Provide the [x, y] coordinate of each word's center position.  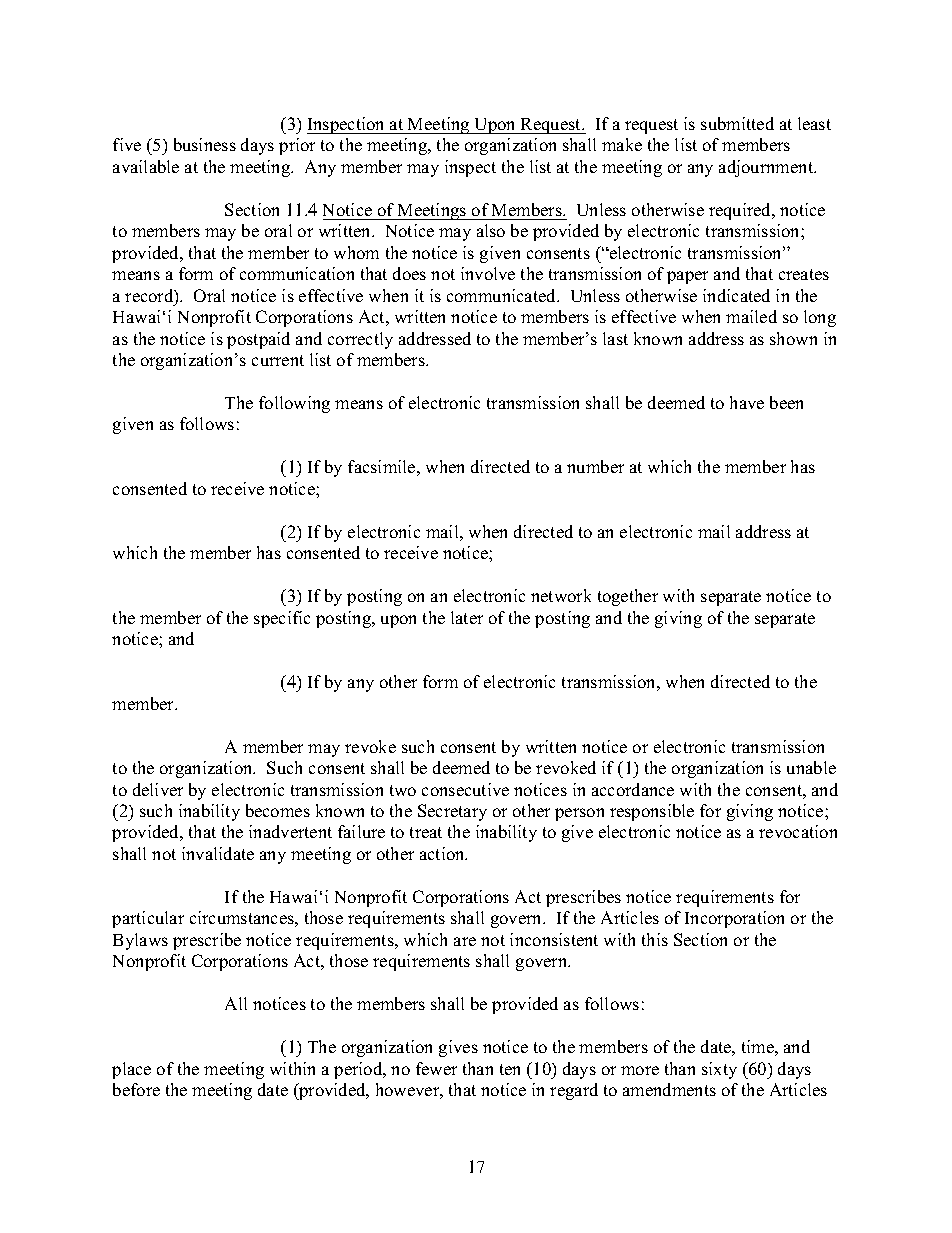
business [205, 144]
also [491, 230]
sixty [719, 1070]
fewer [436, 1068]
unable [811, 767]
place [131, 1070]
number [595, 466]
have [747, 402]
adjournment [767, 168]
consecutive [465, 789]
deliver [158, 789]
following [294, 404]
